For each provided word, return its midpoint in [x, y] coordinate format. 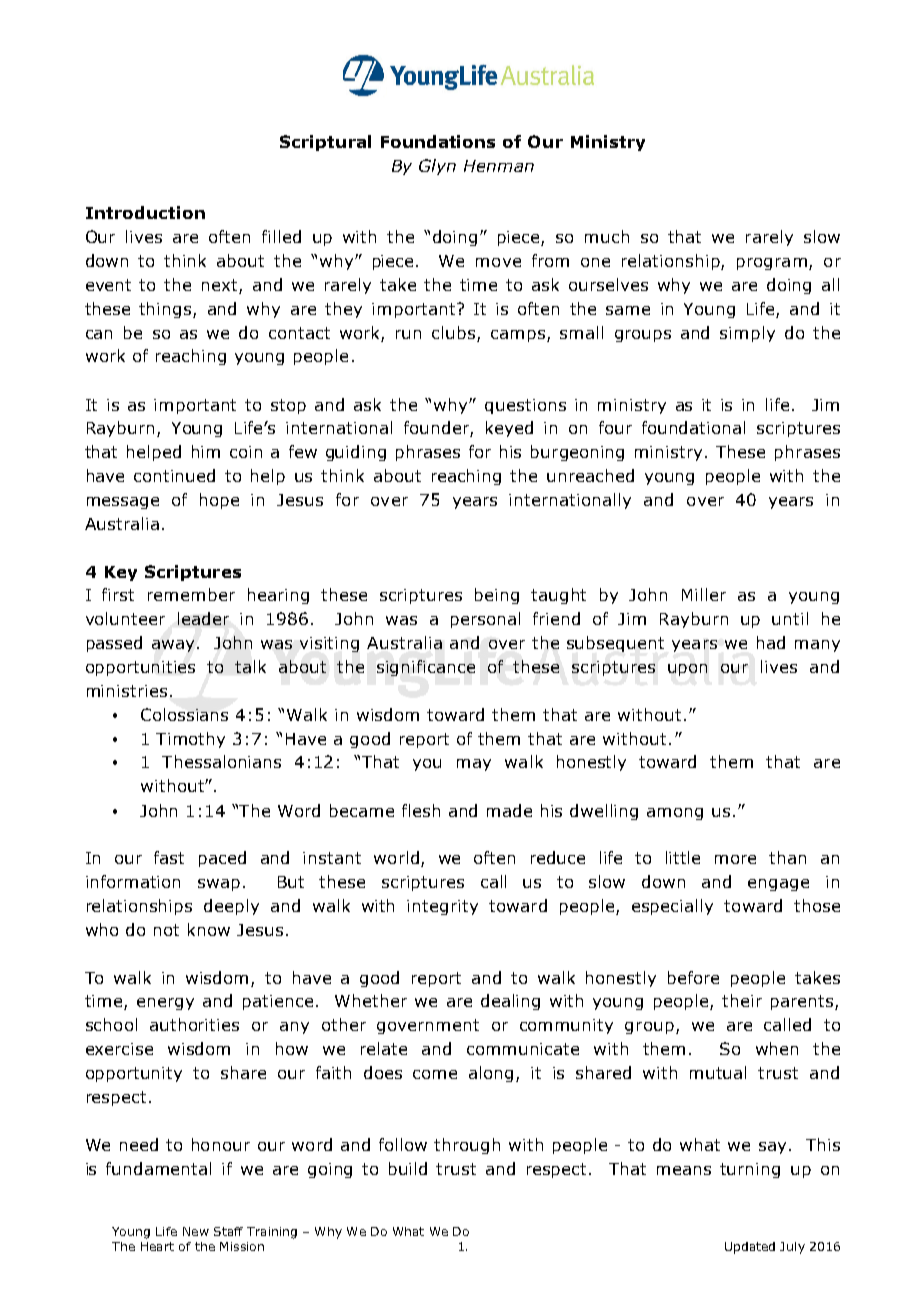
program [772, 264]
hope [219, 501]
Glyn [437, 167]
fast [169, 857]
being [497, 596]
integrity [442, 907]
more [735, 859]
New [196, 1231]
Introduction [145, 212]
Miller [704, 594]
